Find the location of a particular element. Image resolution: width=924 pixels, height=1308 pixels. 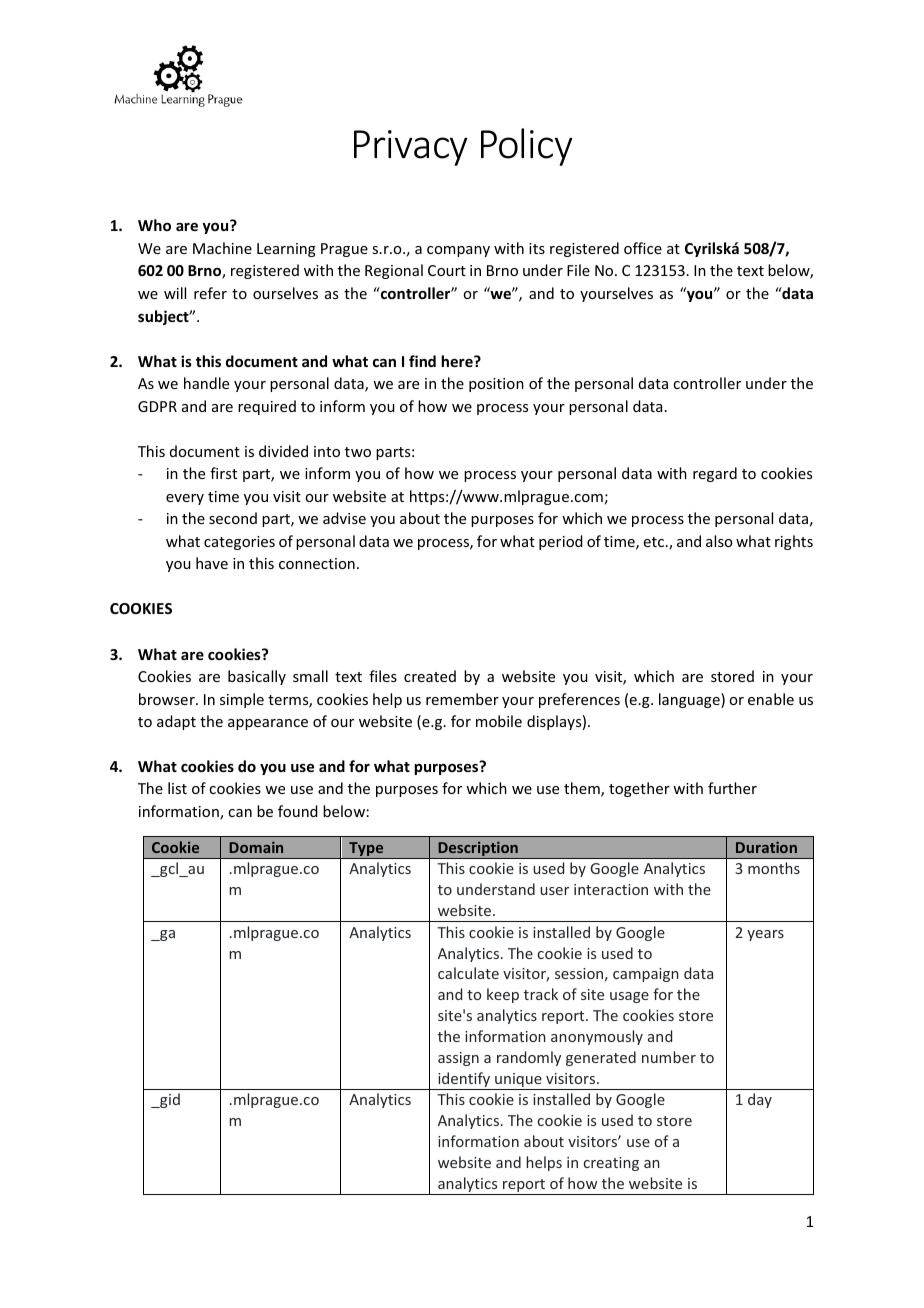

regard is located at coordinates (715, 474).
